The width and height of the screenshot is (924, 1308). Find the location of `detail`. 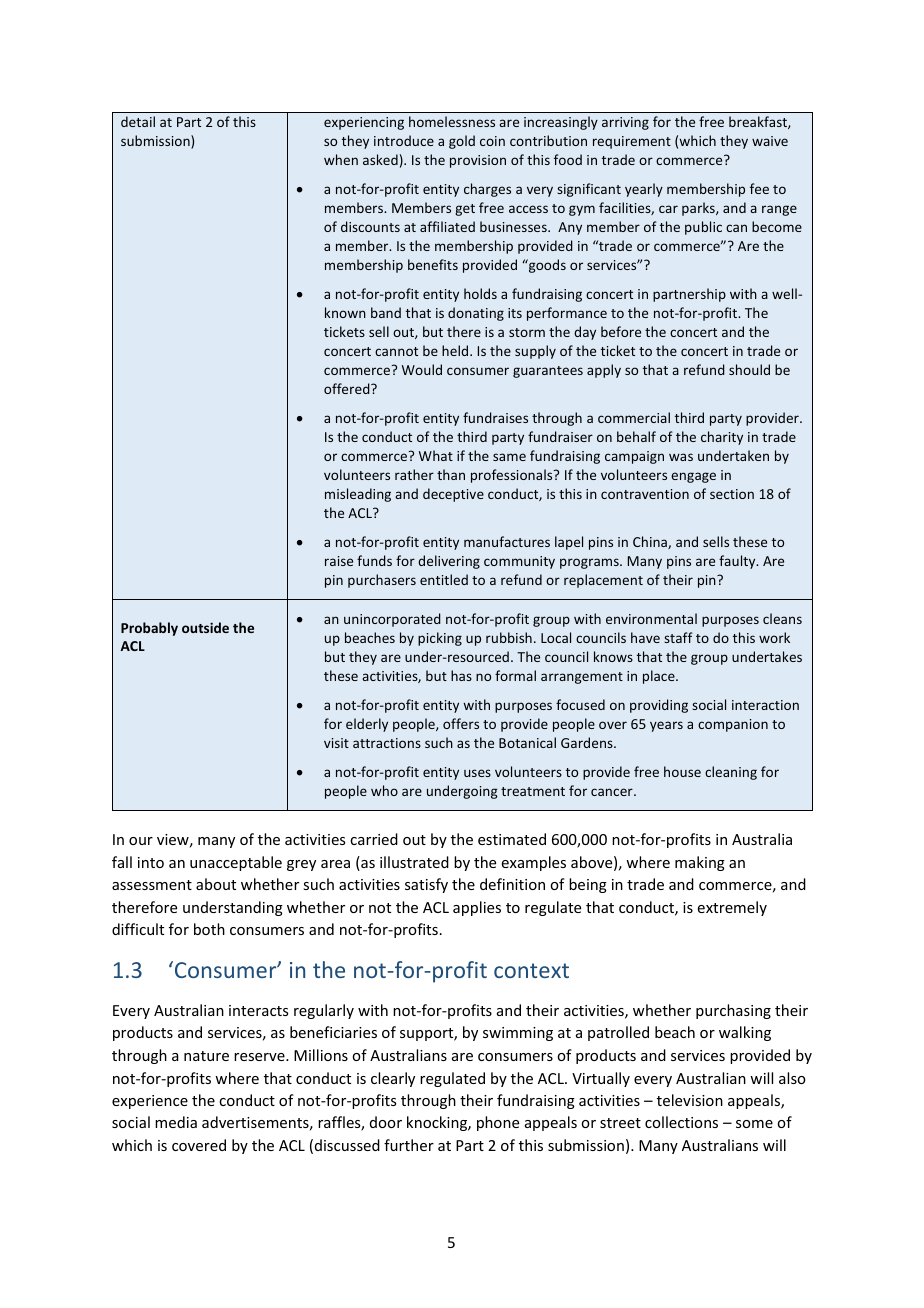

detail is located at coordinates (138, 121).
